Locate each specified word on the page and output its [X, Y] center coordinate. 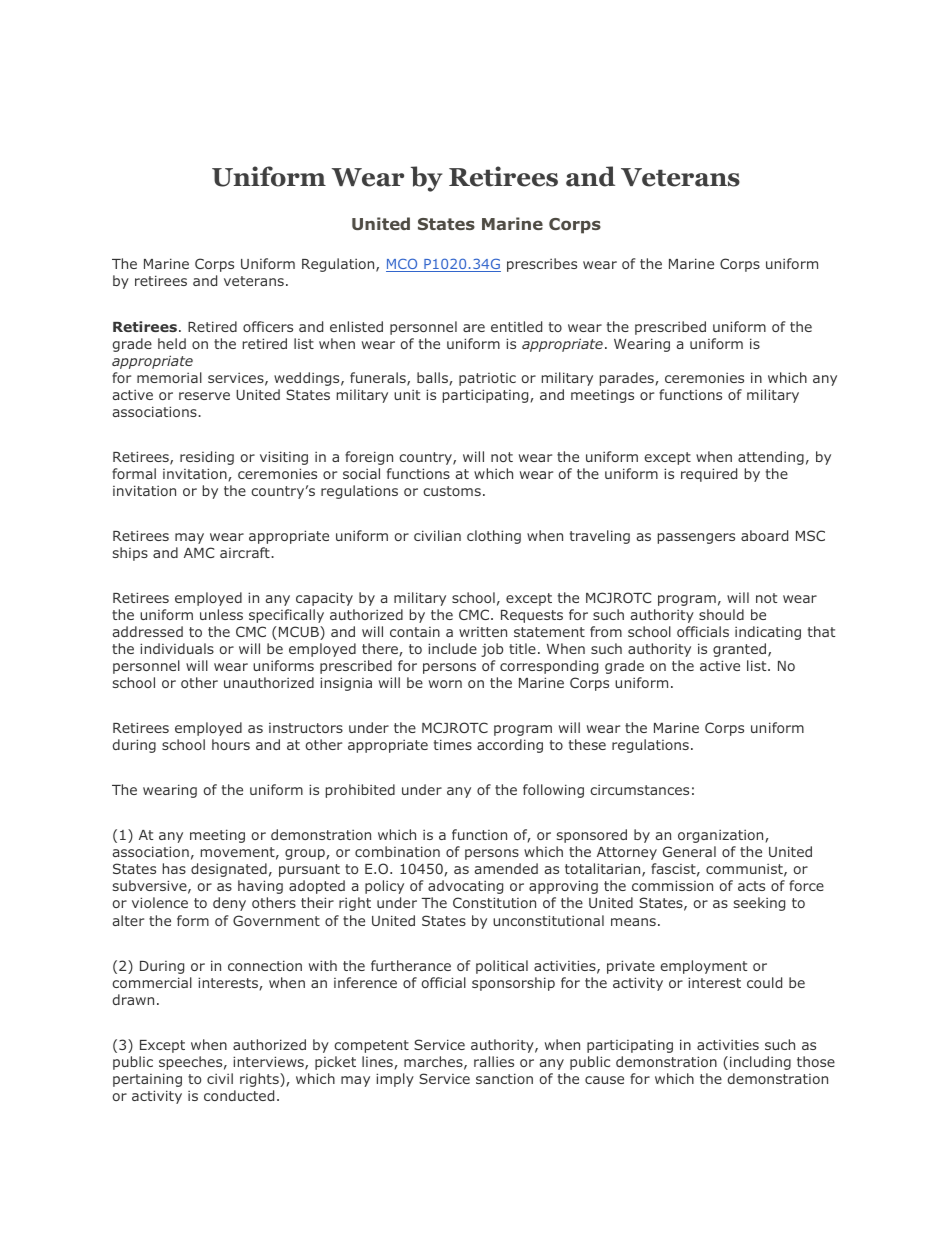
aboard [764, 535]
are [474, 328]
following [553, 791]
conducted [239, 1095]
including [760, 1063]
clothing [494, 537]
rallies [494, 1061]
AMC [199, 552]
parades [627, 379]
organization [720, 836]
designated [229, 870]
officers [268, 326]
